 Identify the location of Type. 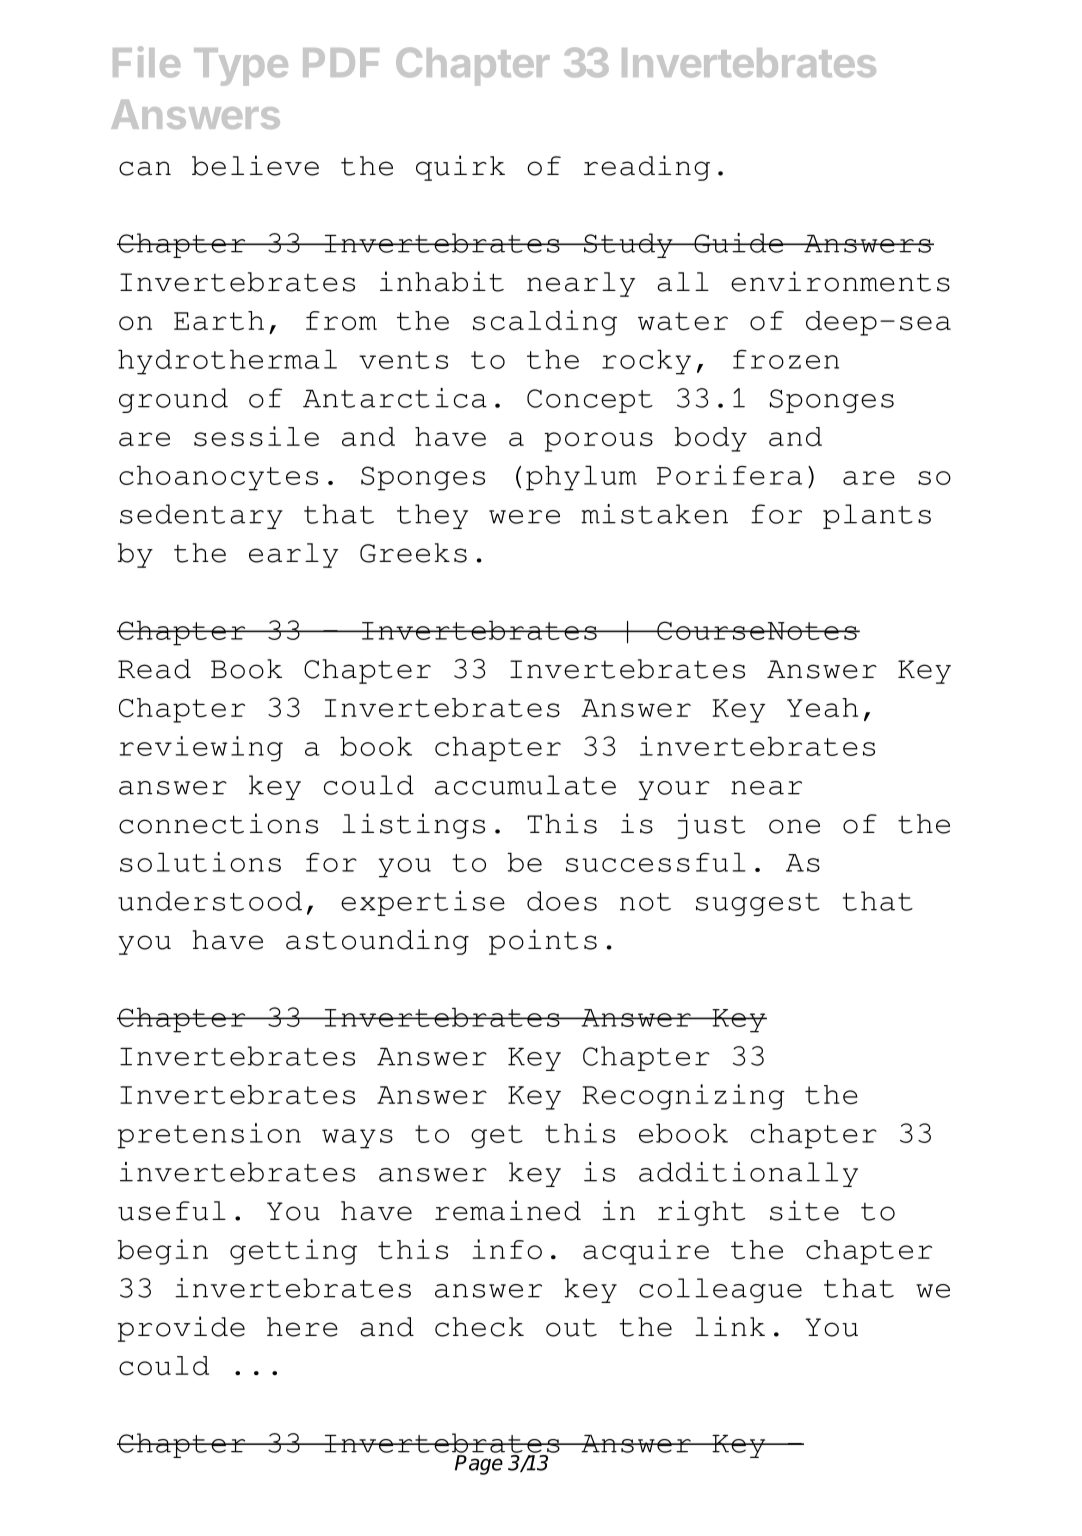
(241, 67).
